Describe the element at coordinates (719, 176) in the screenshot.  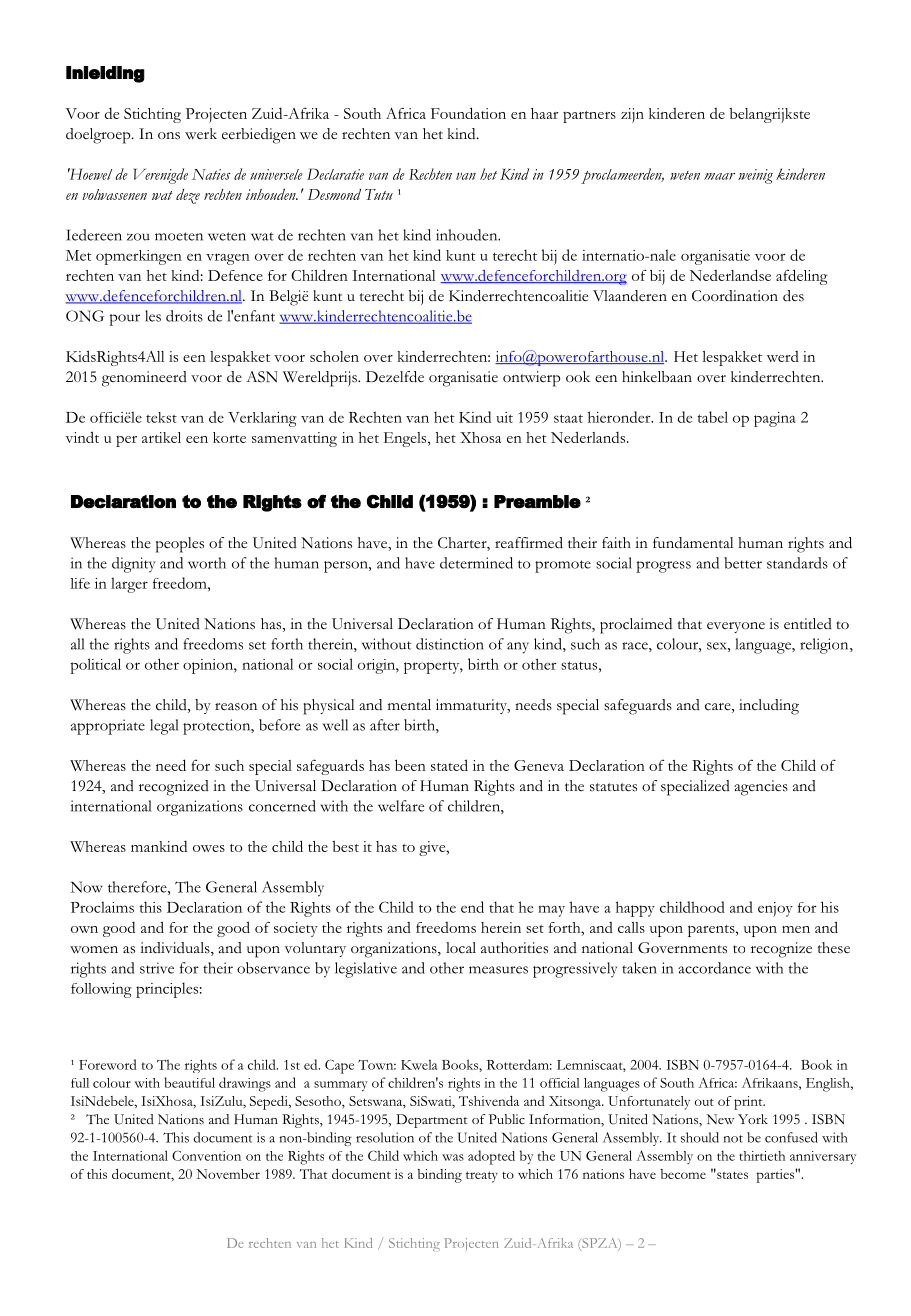
I see `maar` at that location.
